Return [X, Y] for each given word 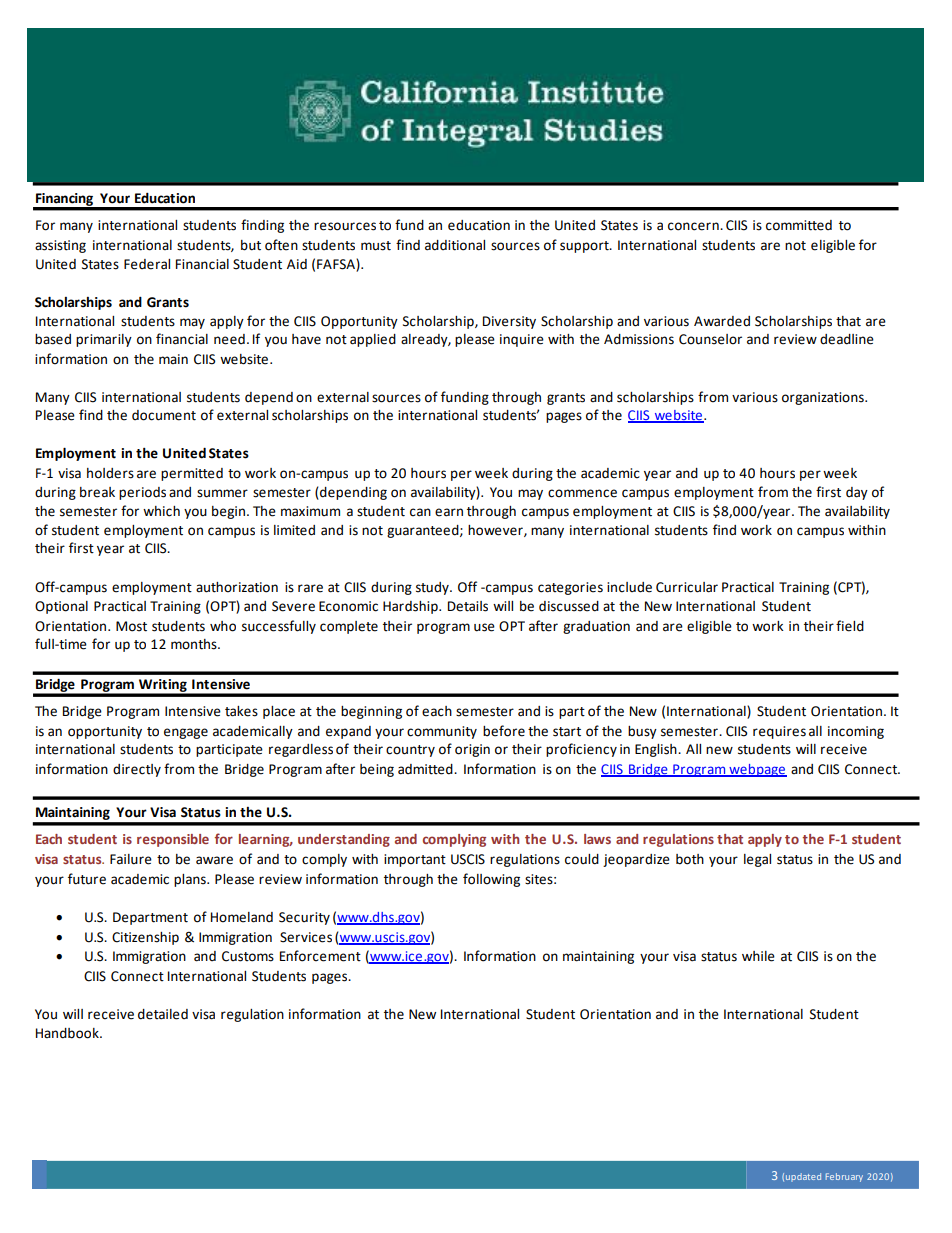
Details [468, 606]
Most [131, 626]
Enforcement [320, 956]
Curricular [687, 587]
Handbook [68, 1033]
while [758, 956]
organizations [824, 398]
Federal [147, 264]
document [164, 415]
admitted [426, 769]
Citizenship [145, 938]
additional [455, 245]
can [420, 512]
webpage [757, 770]
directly [137, 770]
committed [799, 225]
